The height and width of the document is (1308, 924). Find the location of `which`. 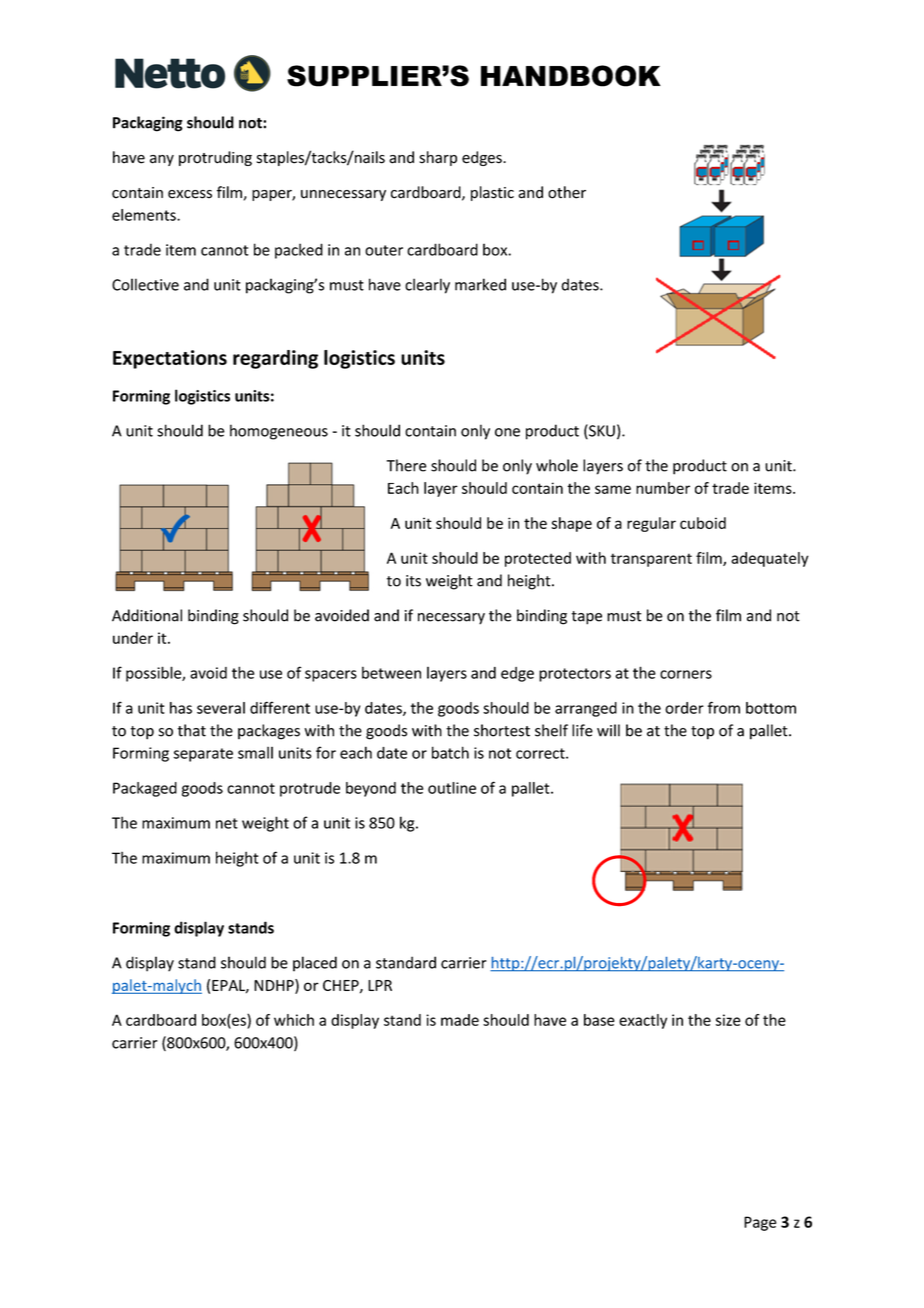

which is located at coordinates (294, 1020).
